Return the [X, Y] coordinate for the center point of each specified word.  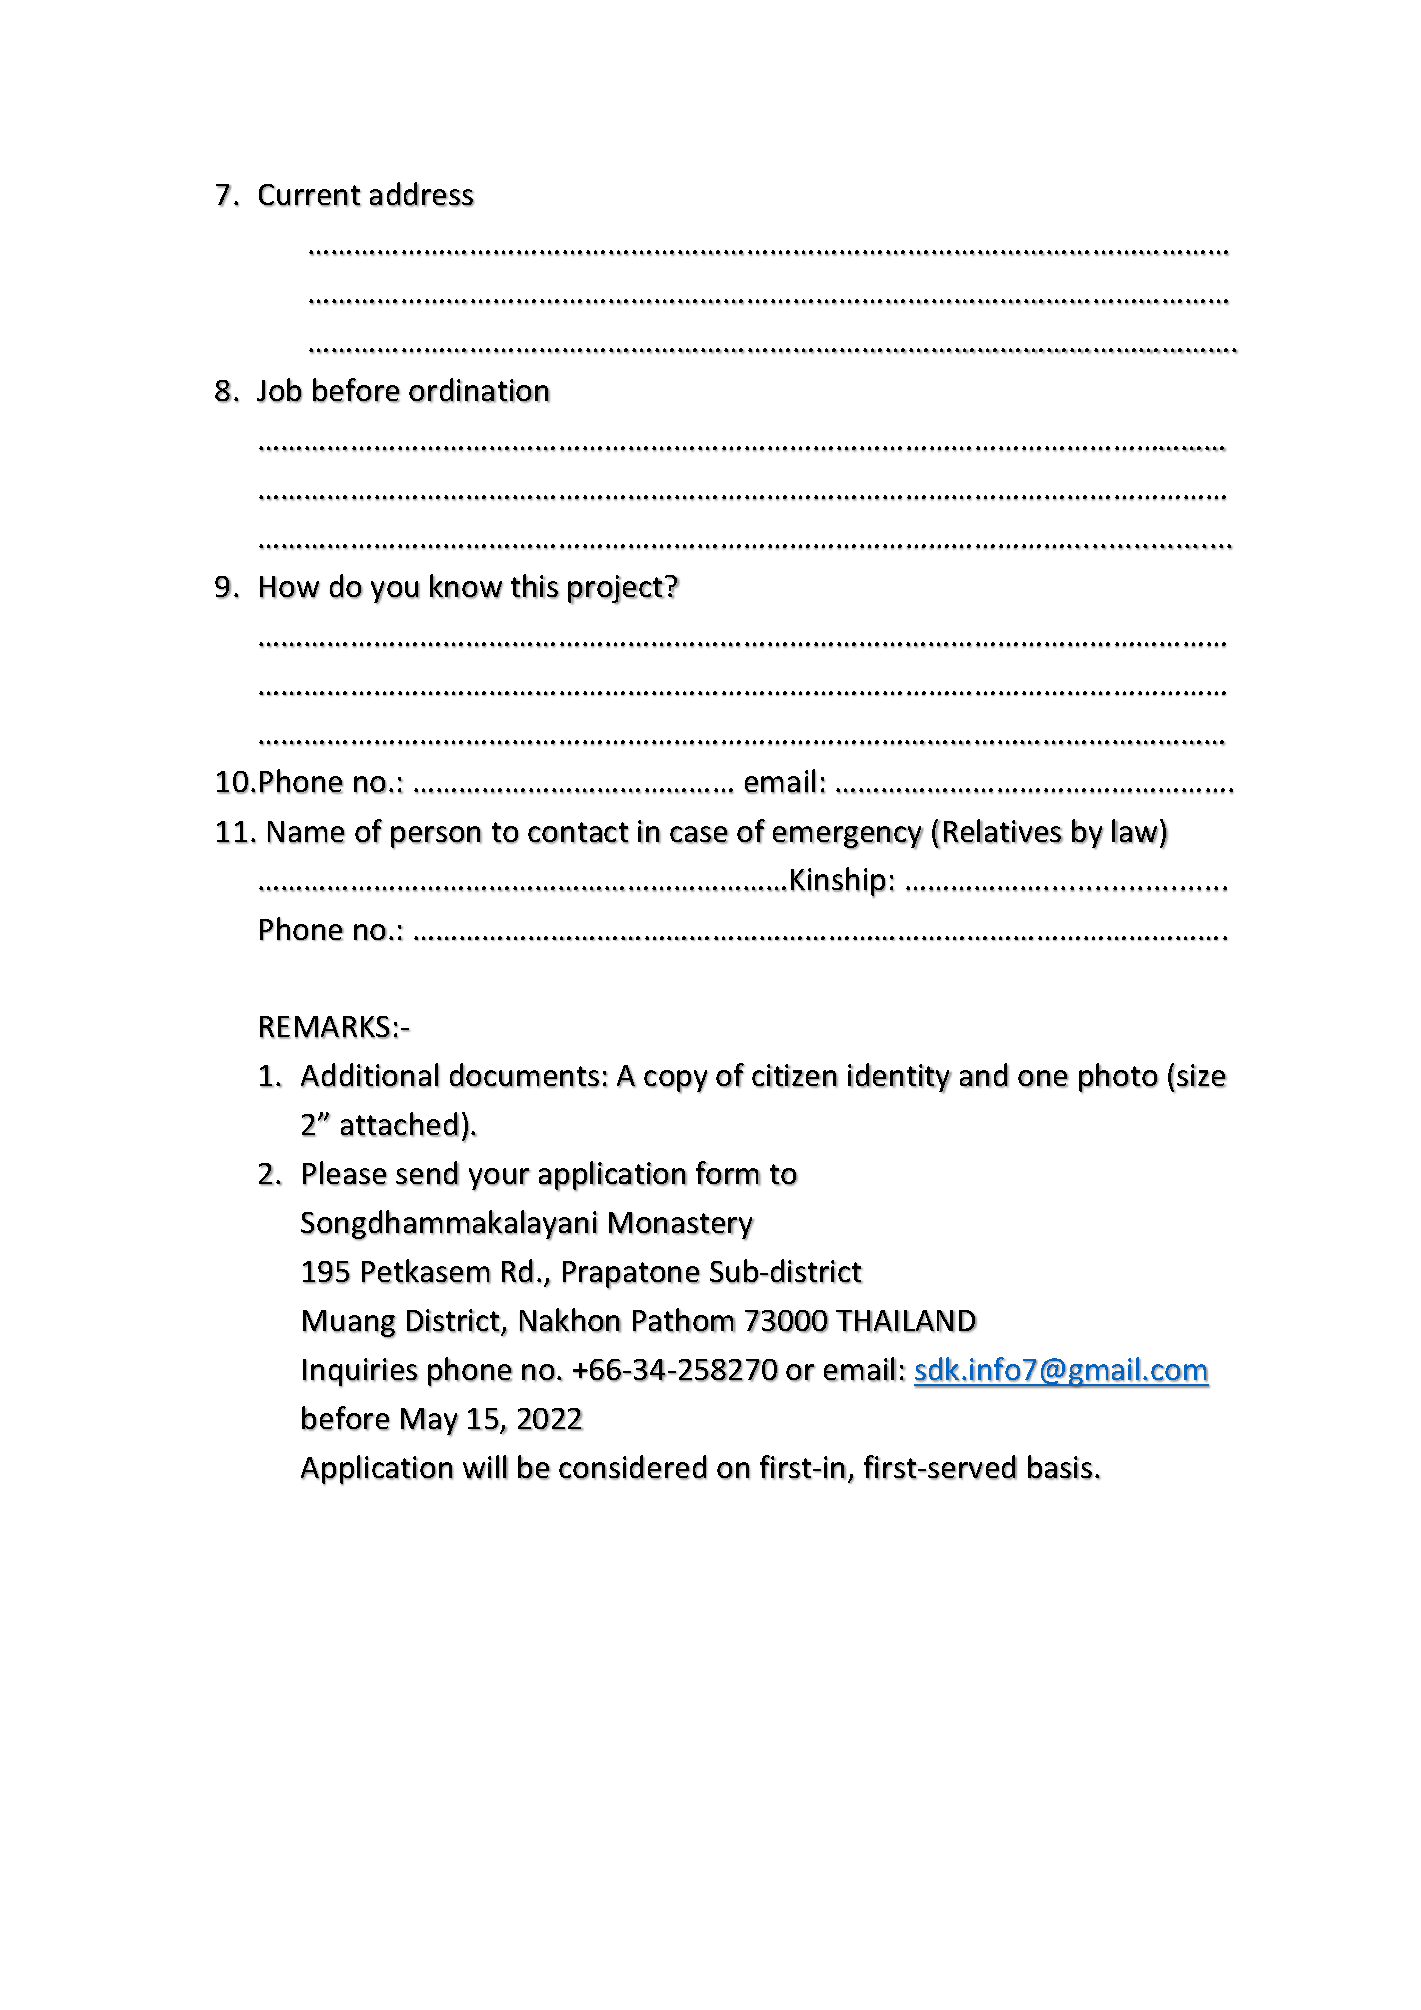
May [430, 1422]
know [466, 586]
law [1135, 831]
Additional [370, 1075]
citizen [795, 1076]
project [616, 589]
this [535, 586]
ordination [479, 390]
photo [1119, 1078]
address [422, 194]
